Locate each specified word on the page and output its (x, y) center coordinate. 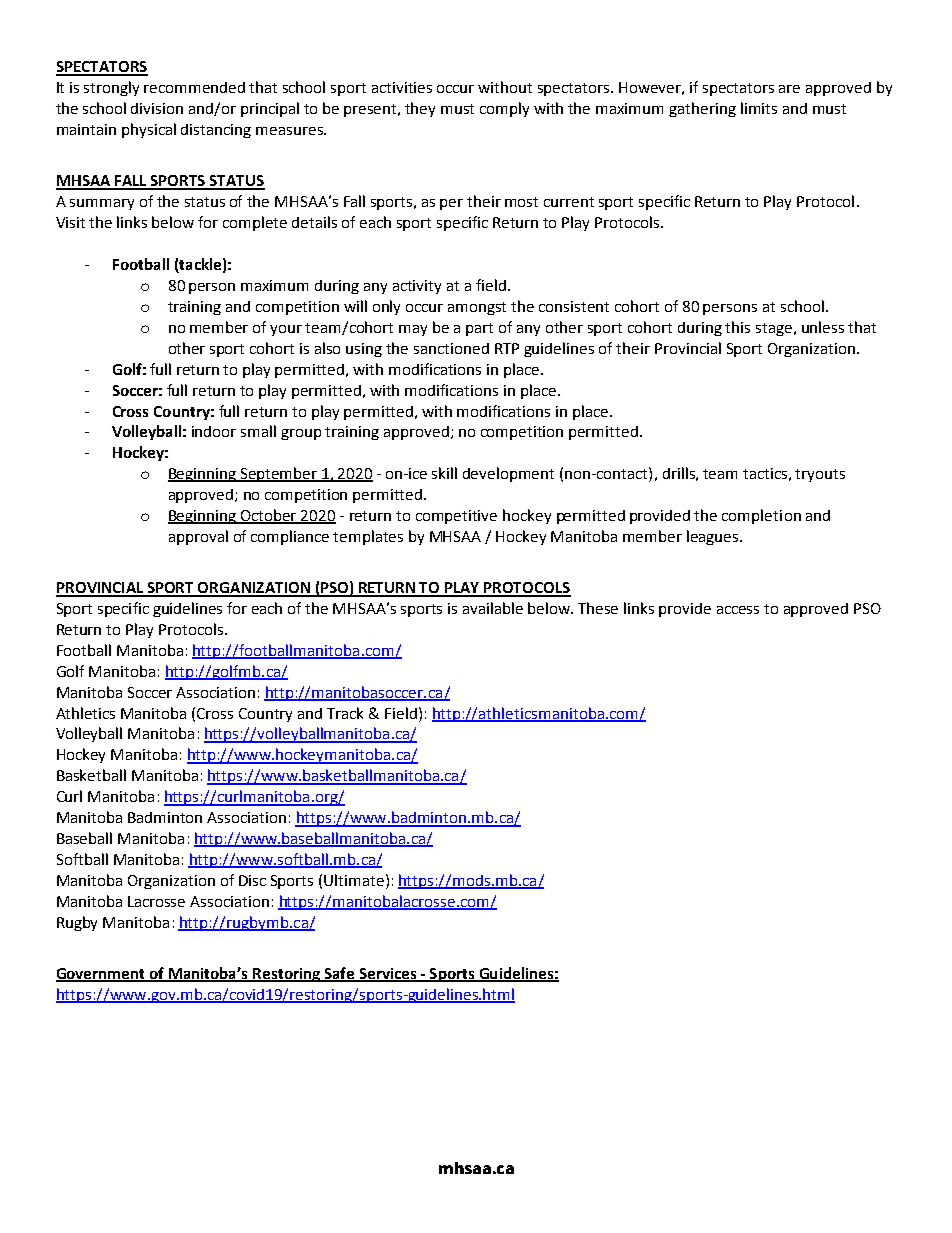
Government (102, 975)
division (157, 108)
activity (417, 287)
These (598, 608)
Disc (252, 880)
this (737, 327)
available (493, 608)
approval (198, 537)
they (420, 109)
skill (444, 473)
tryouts (820, 475)
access (738, 610)
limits (759, 108)
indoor (214, 431)
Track (345, 713)
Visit (70, 222)
